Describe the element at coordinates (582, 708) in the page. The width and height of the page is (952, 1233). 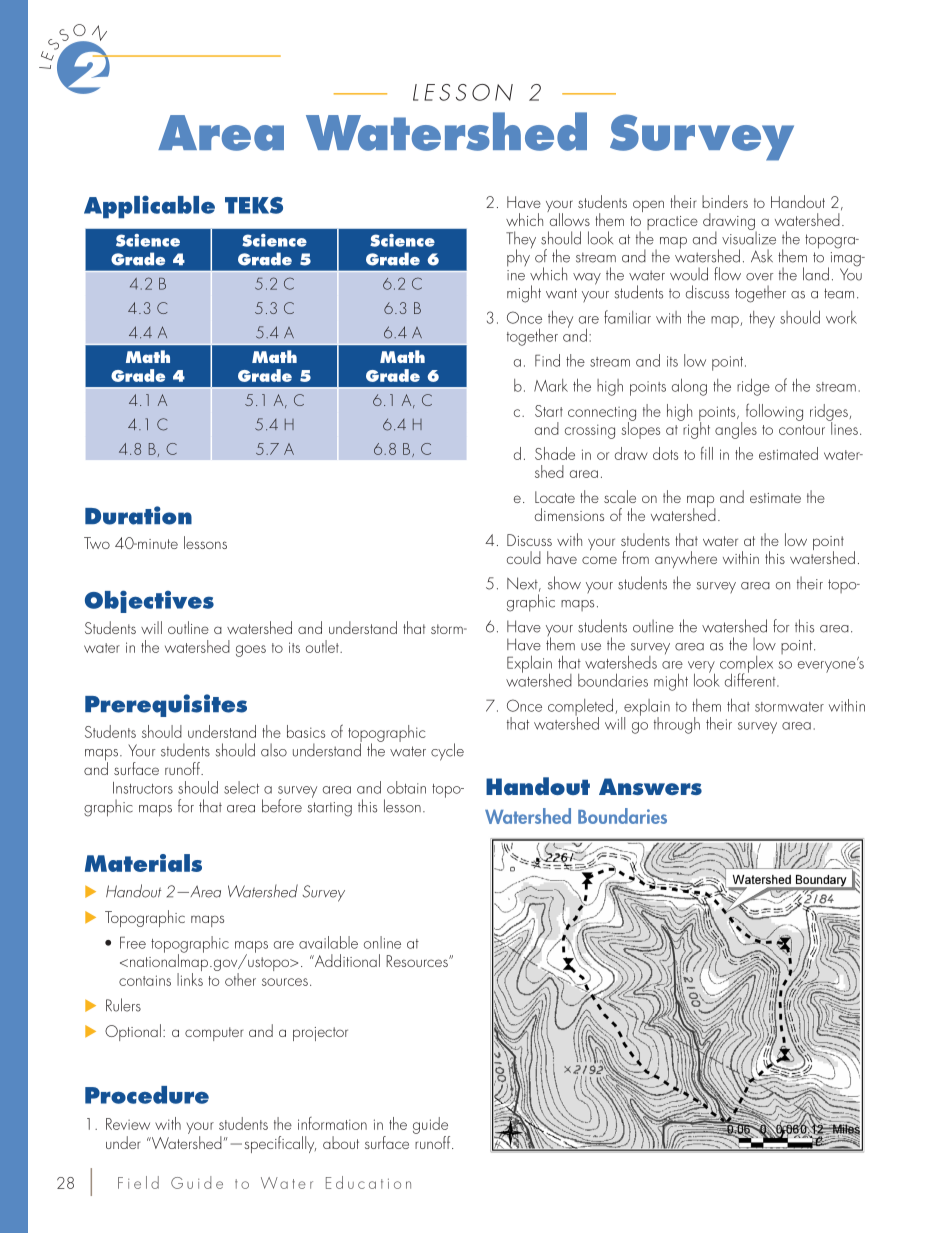
I see `completed` at that location.
